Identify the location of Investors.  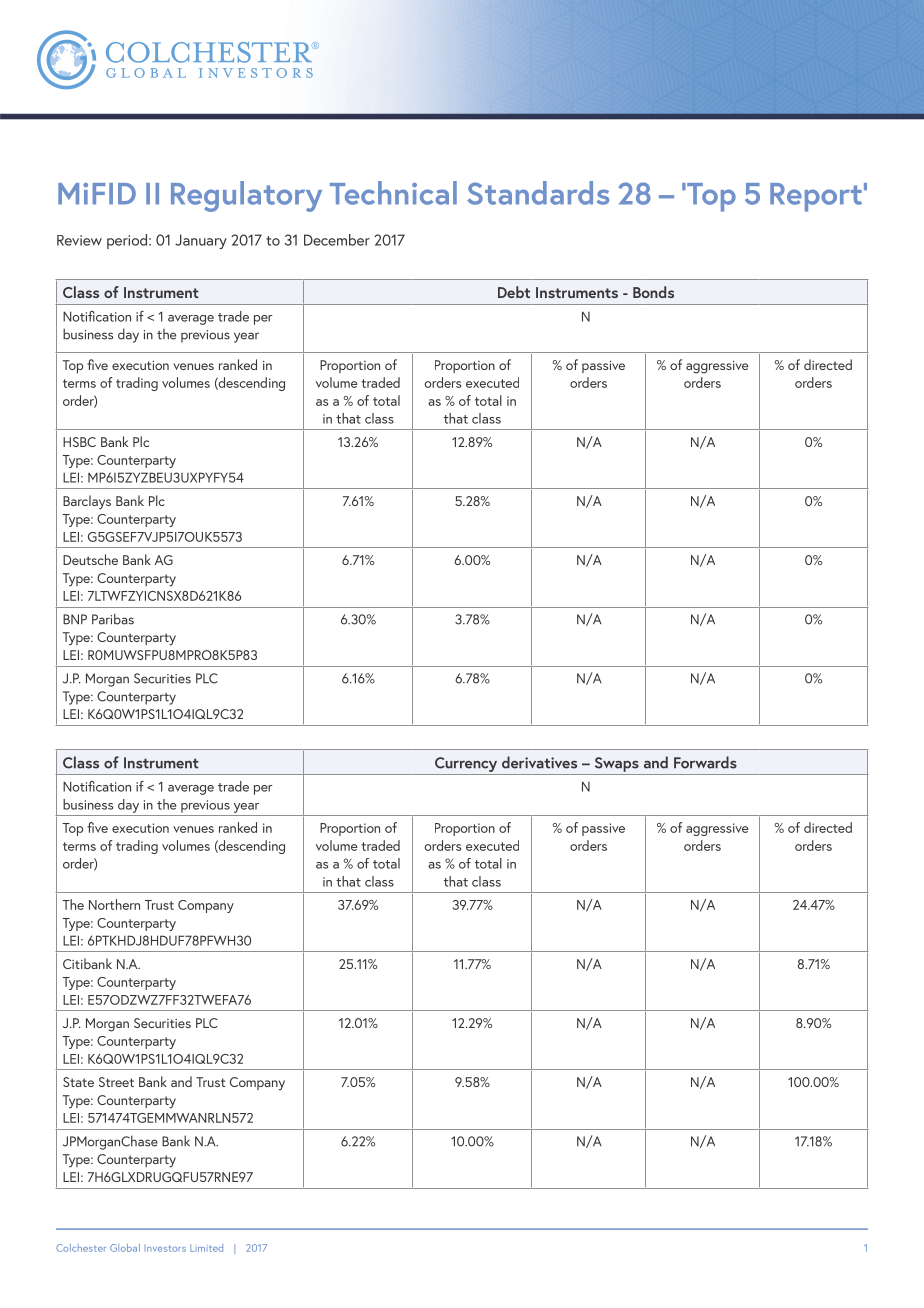
(166, 1248).
